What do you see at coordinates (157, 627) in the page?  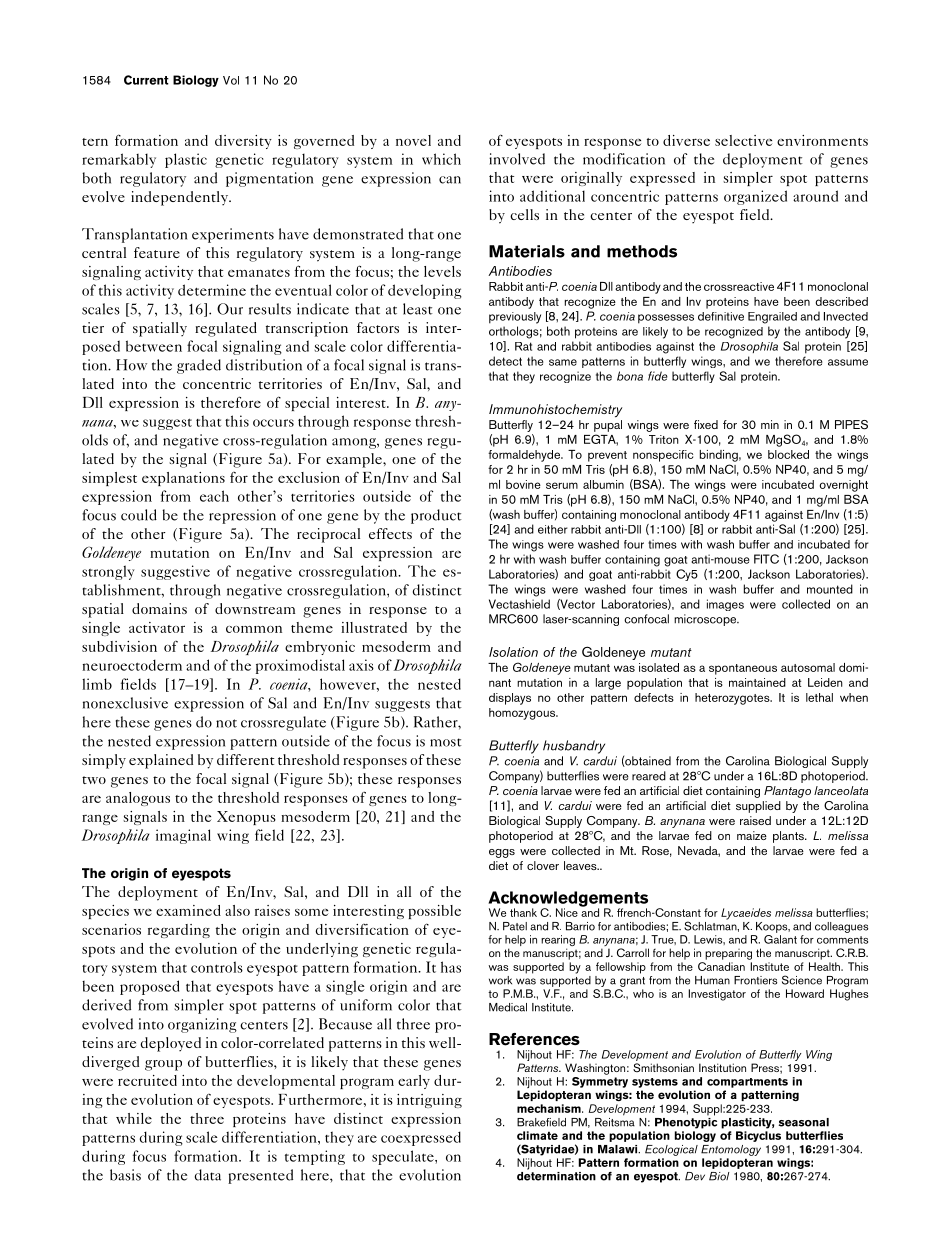 I see `activator` at bounding box center [157, 627].
